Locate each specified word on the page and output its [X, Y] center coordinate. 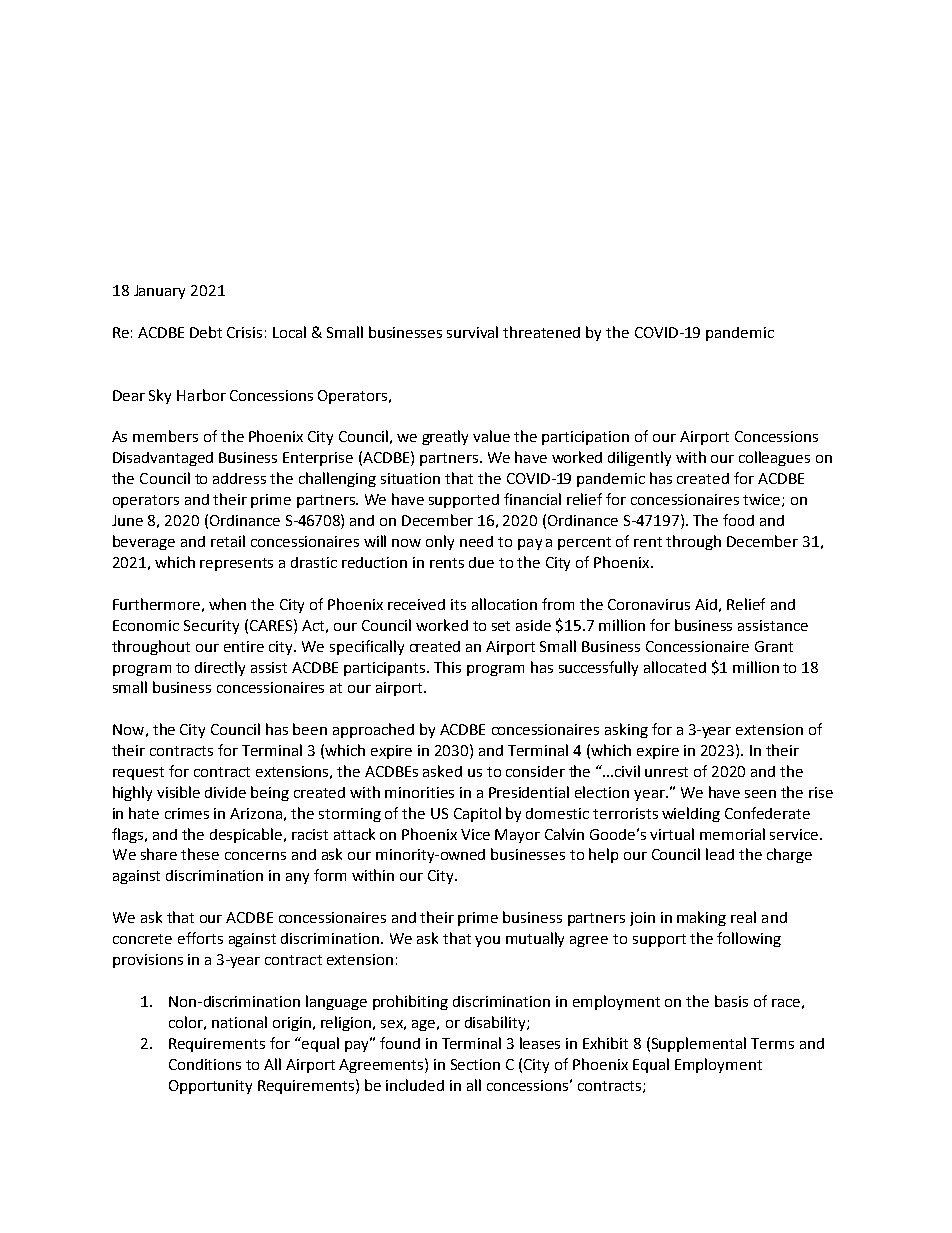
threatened [541, 332]
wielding [691, 814]
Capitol [477, 814]
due [481, 562]
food [738, 520]
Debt [206, 332]
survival [472, 332]
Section [475, 1064]
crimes [187, 813]
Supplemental [699, 1044]
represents [236, 564]
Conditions [205, 1064]
